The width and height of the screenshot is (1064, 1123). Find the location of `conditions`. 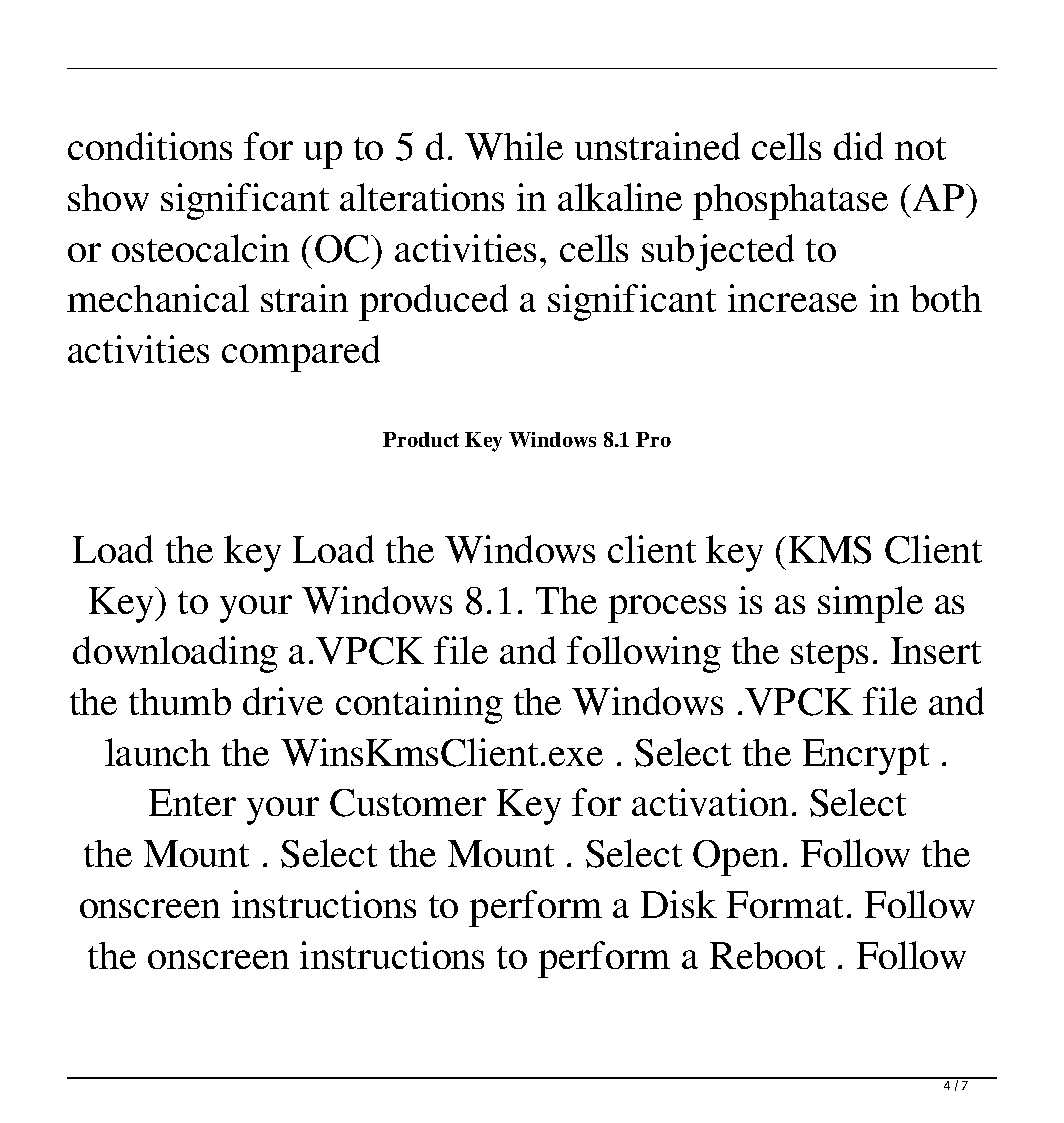

conditions is located at coordinates (150, 146).
